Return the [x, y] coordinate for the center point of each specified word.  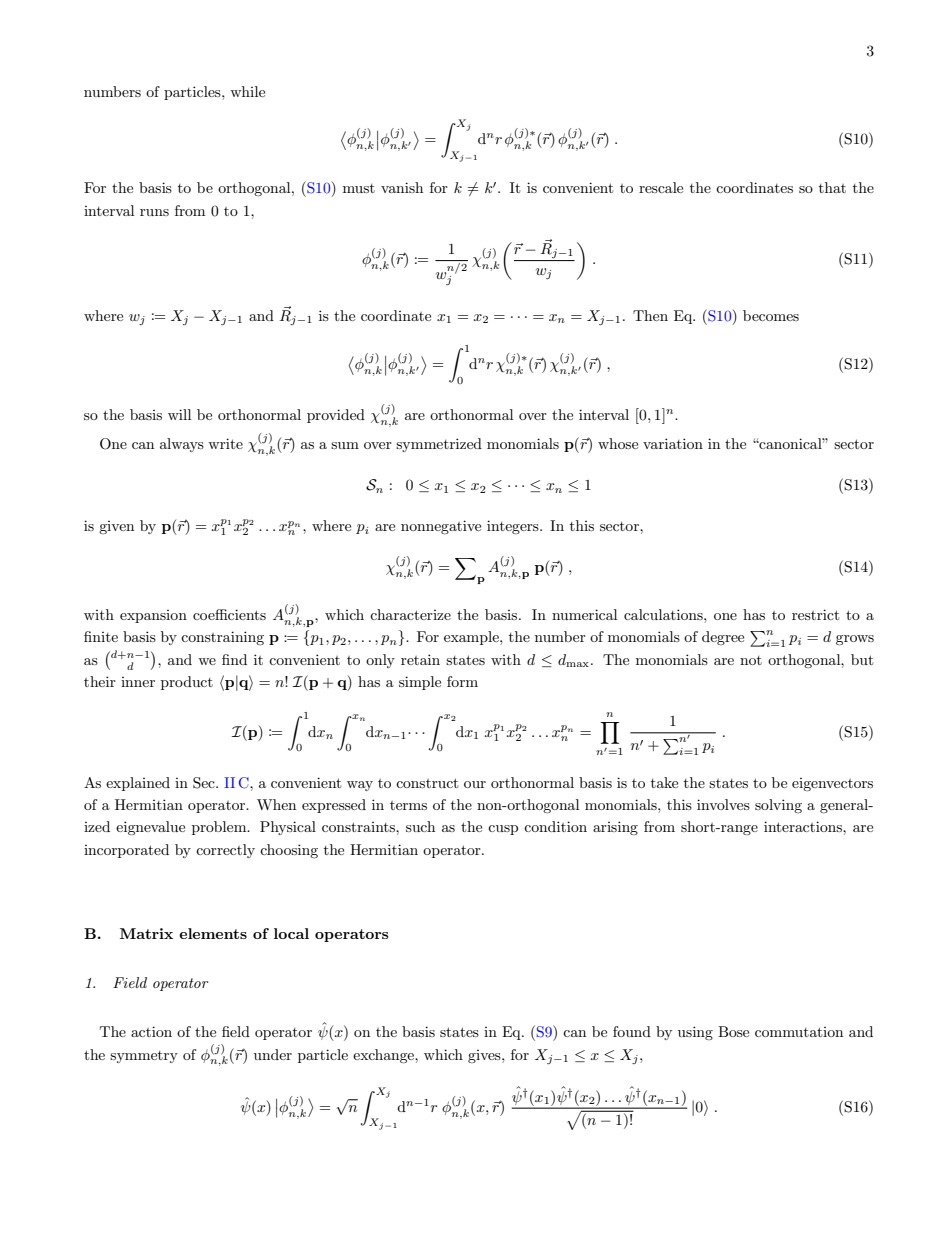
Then [650, 315]
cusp [503, 830]
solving [778, 806]
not [751, 660]
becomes [771, 315]
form [462, 681]
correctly [225, 851]
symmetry [144, 1057]
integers [514, 527]
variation [673, 443]
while [247, 91]
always [182, 445]
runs [154, 212]
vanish [402, 187]
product [187, 683]
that [832, 187]
